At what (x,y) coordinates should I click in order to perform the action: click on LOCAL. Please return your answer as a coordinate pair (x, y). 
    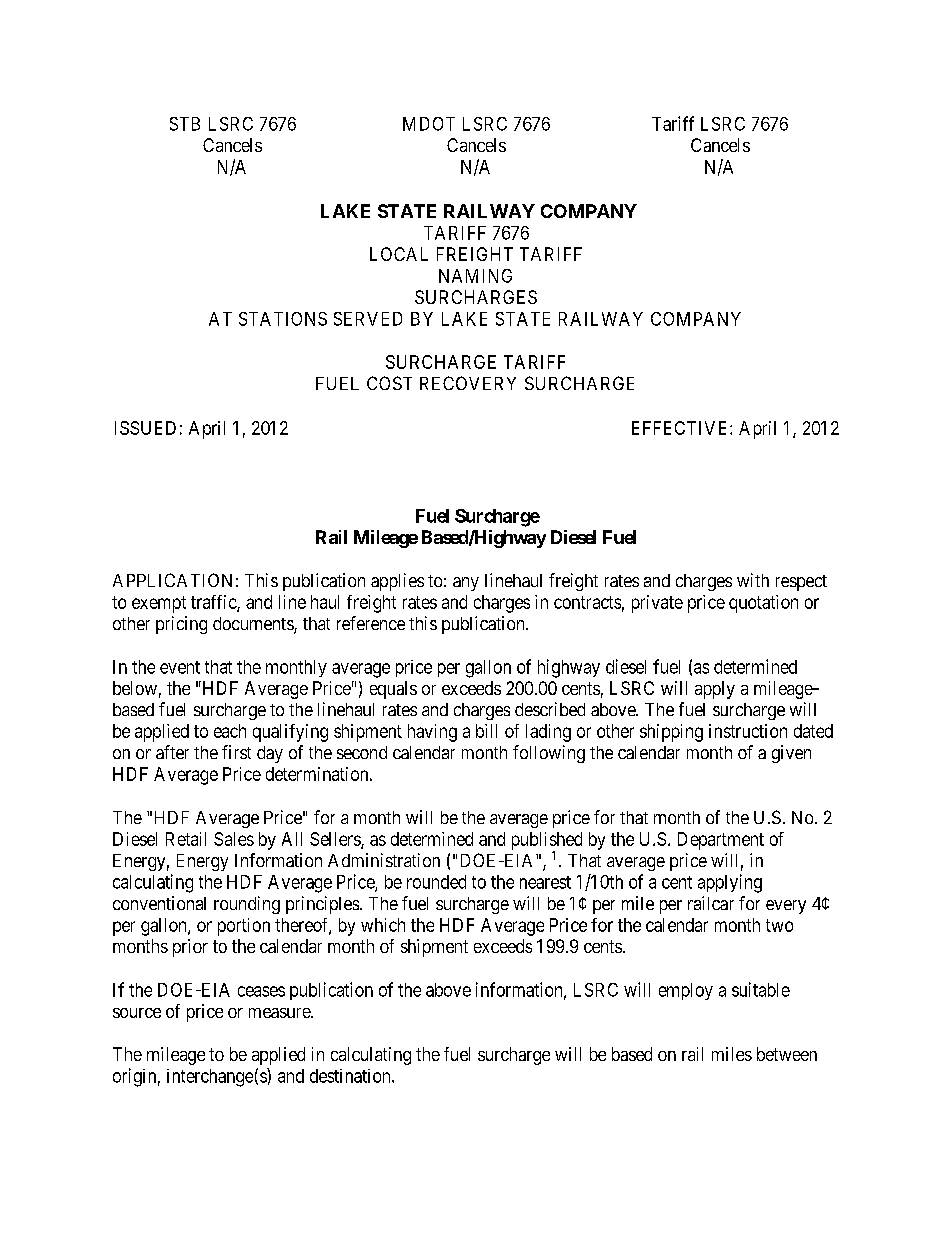
    Looking at the image, I should click on (399, 254).
